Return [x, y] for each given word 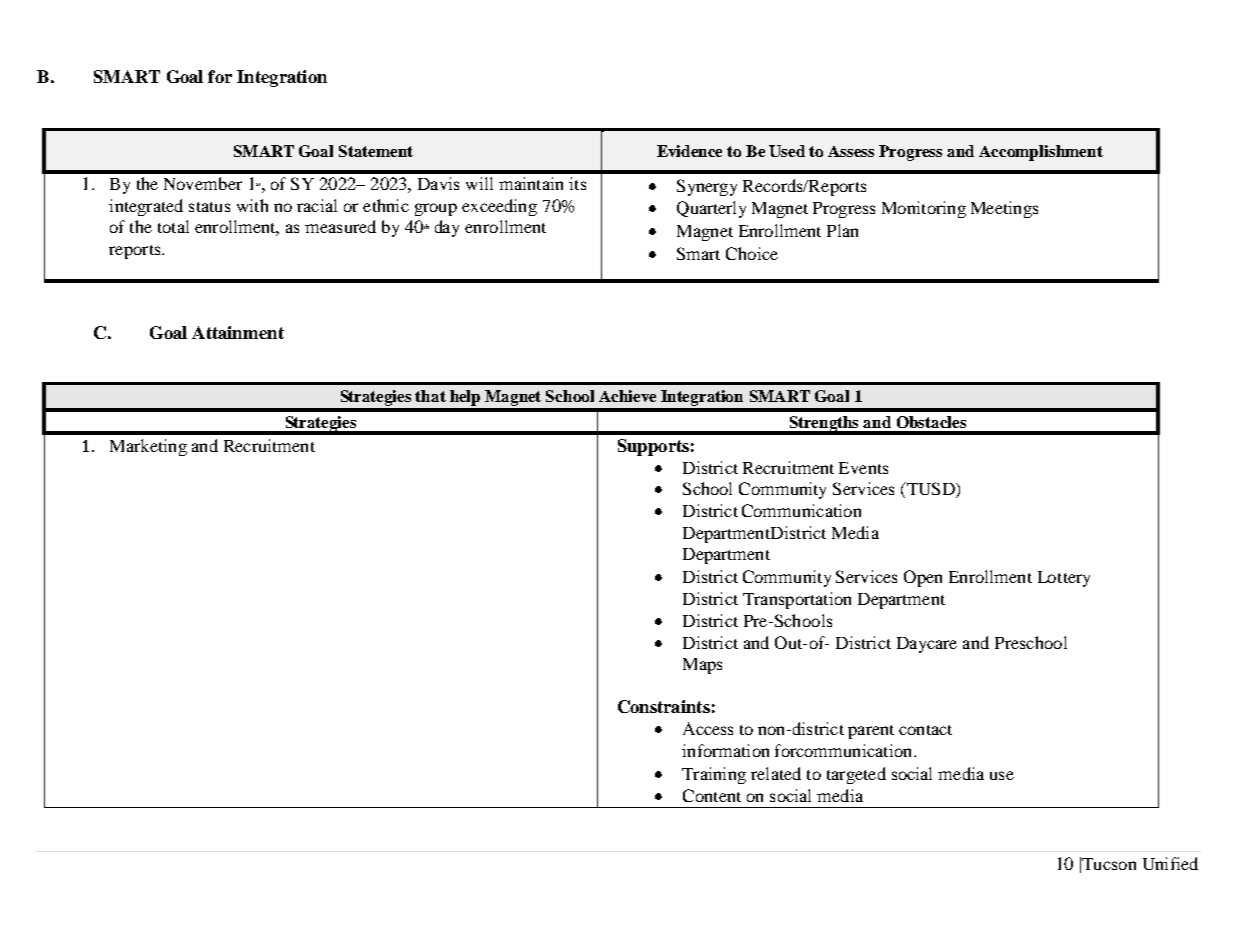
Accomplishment [1041, 153]
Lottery [1064, 579]
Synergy [707, 187]
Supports [653, 447]
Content [712, 795]
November [203, 183]
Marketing [148, 447]
